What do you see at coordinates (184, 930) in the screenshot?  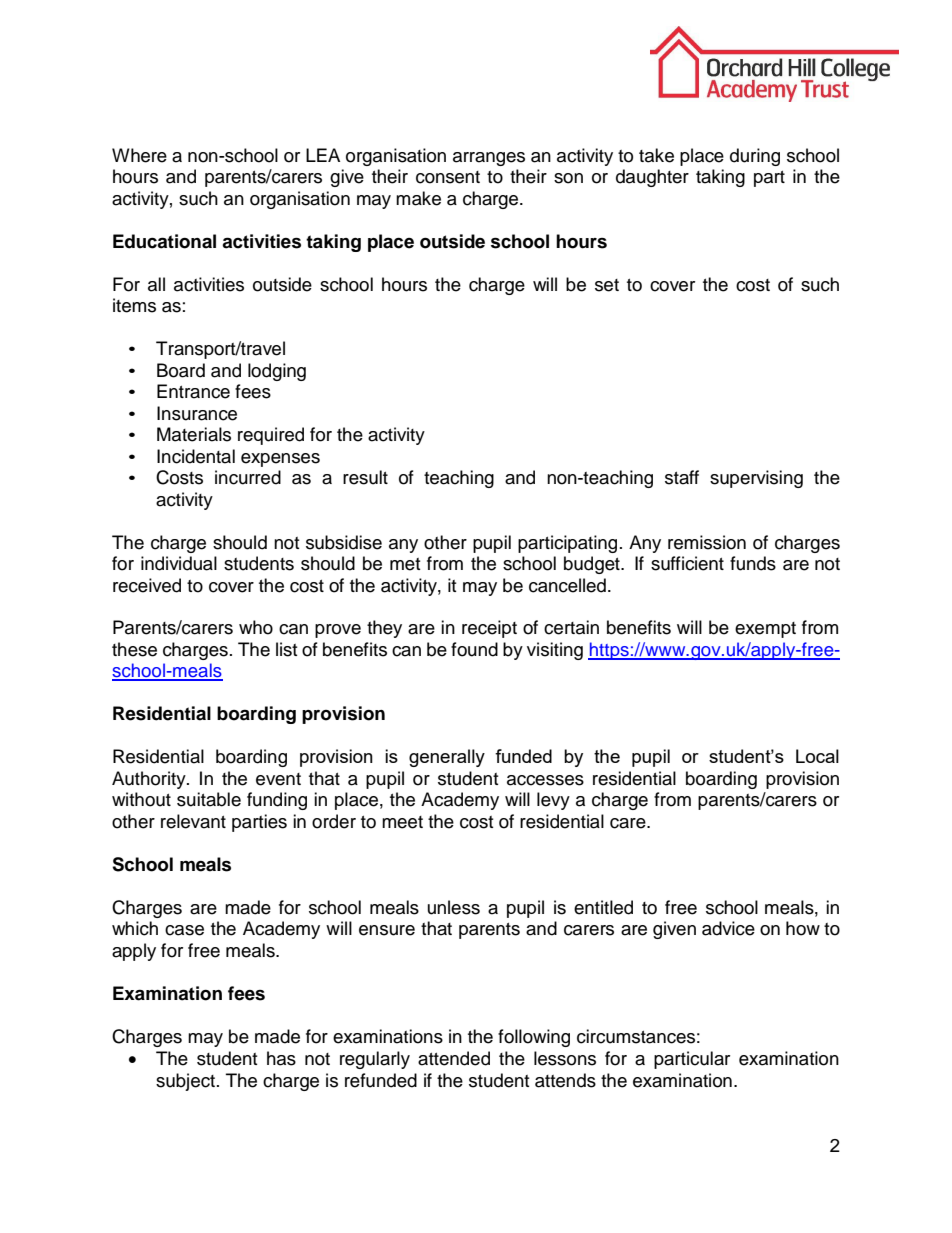 I see `case` at bounding box center [184, 930].
